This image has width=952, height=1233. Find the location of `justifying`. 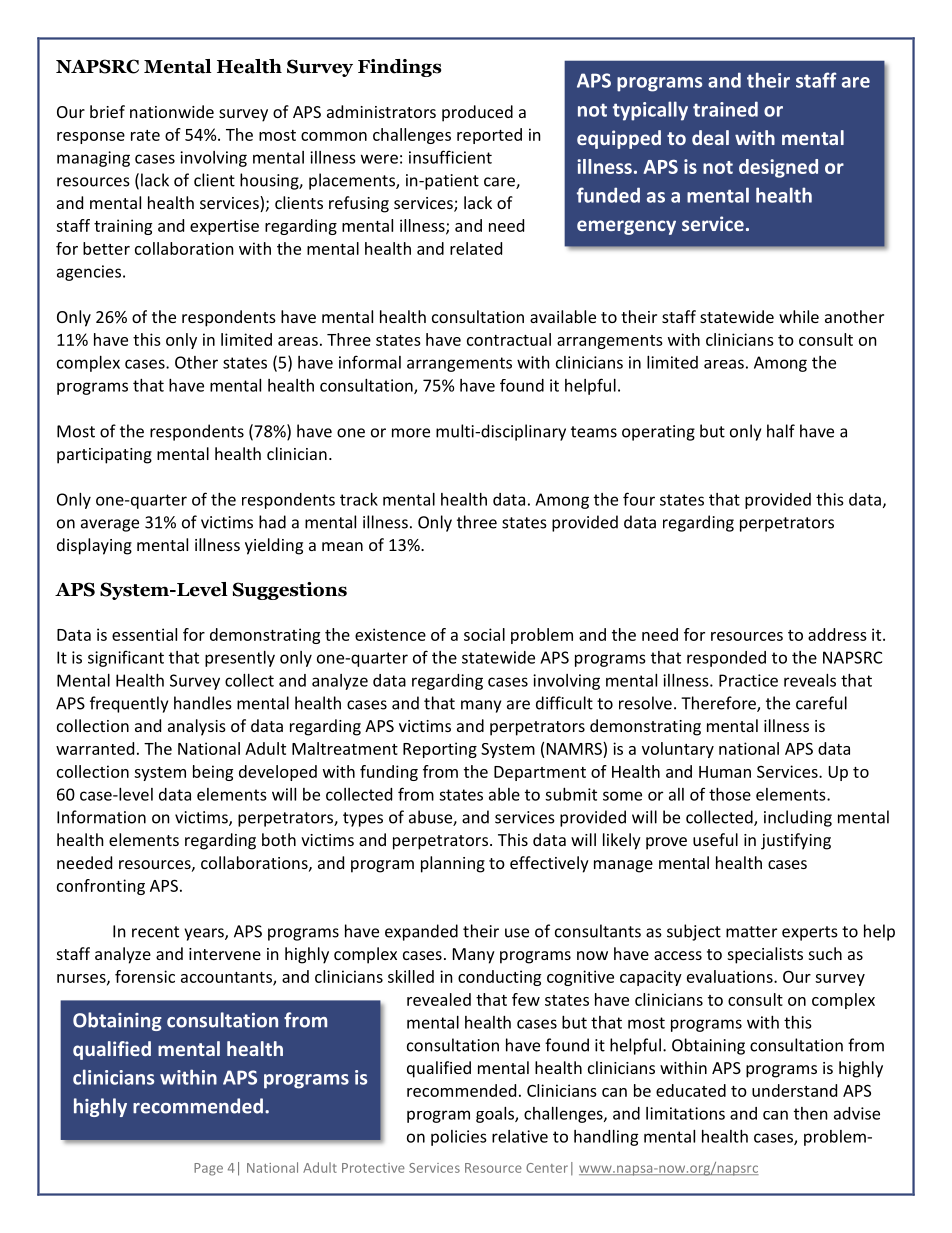

justifying is located at coordinates (796, 841).
